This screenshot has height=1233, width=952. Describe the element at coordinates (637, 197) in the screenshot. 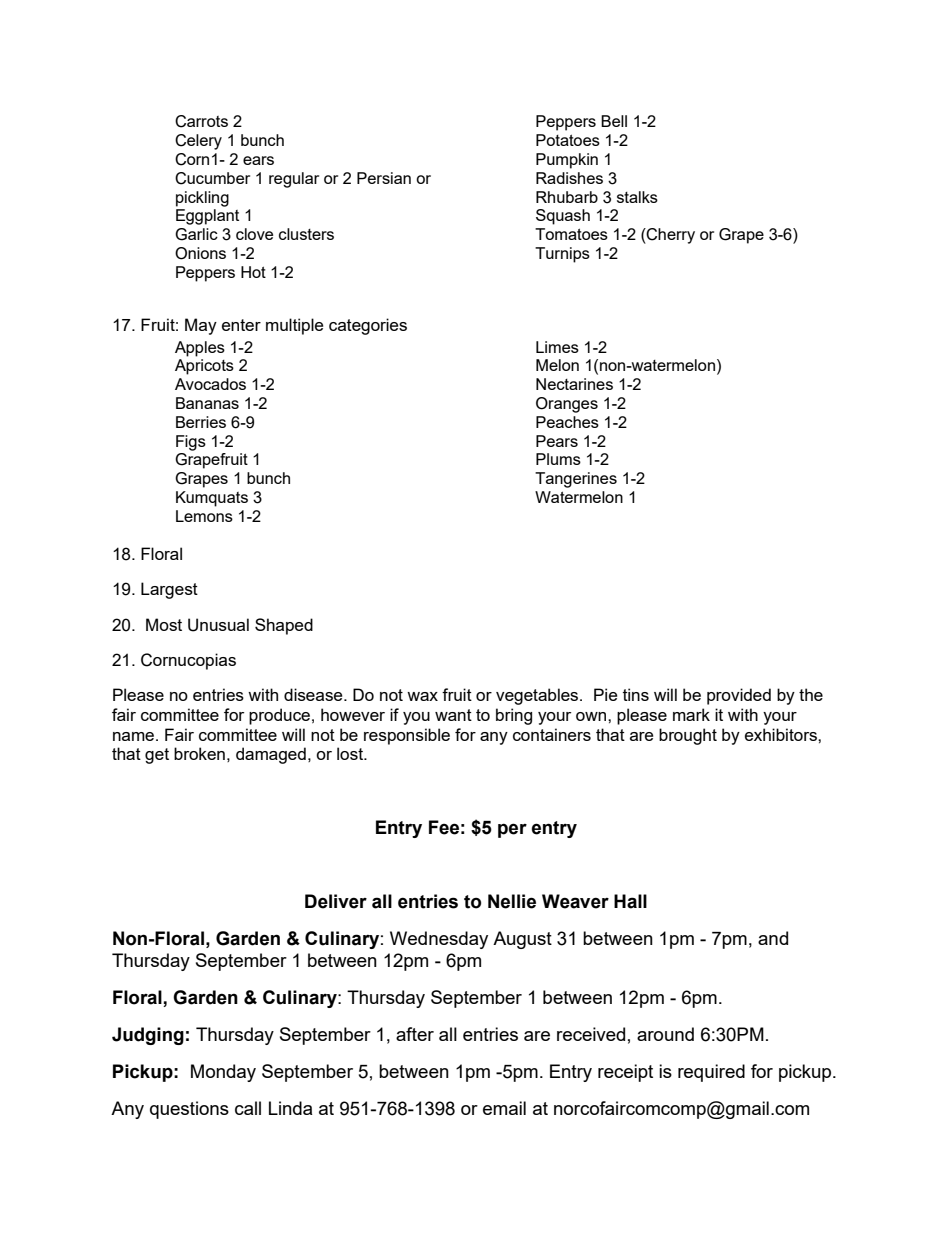

I see `stalks` at that location.
